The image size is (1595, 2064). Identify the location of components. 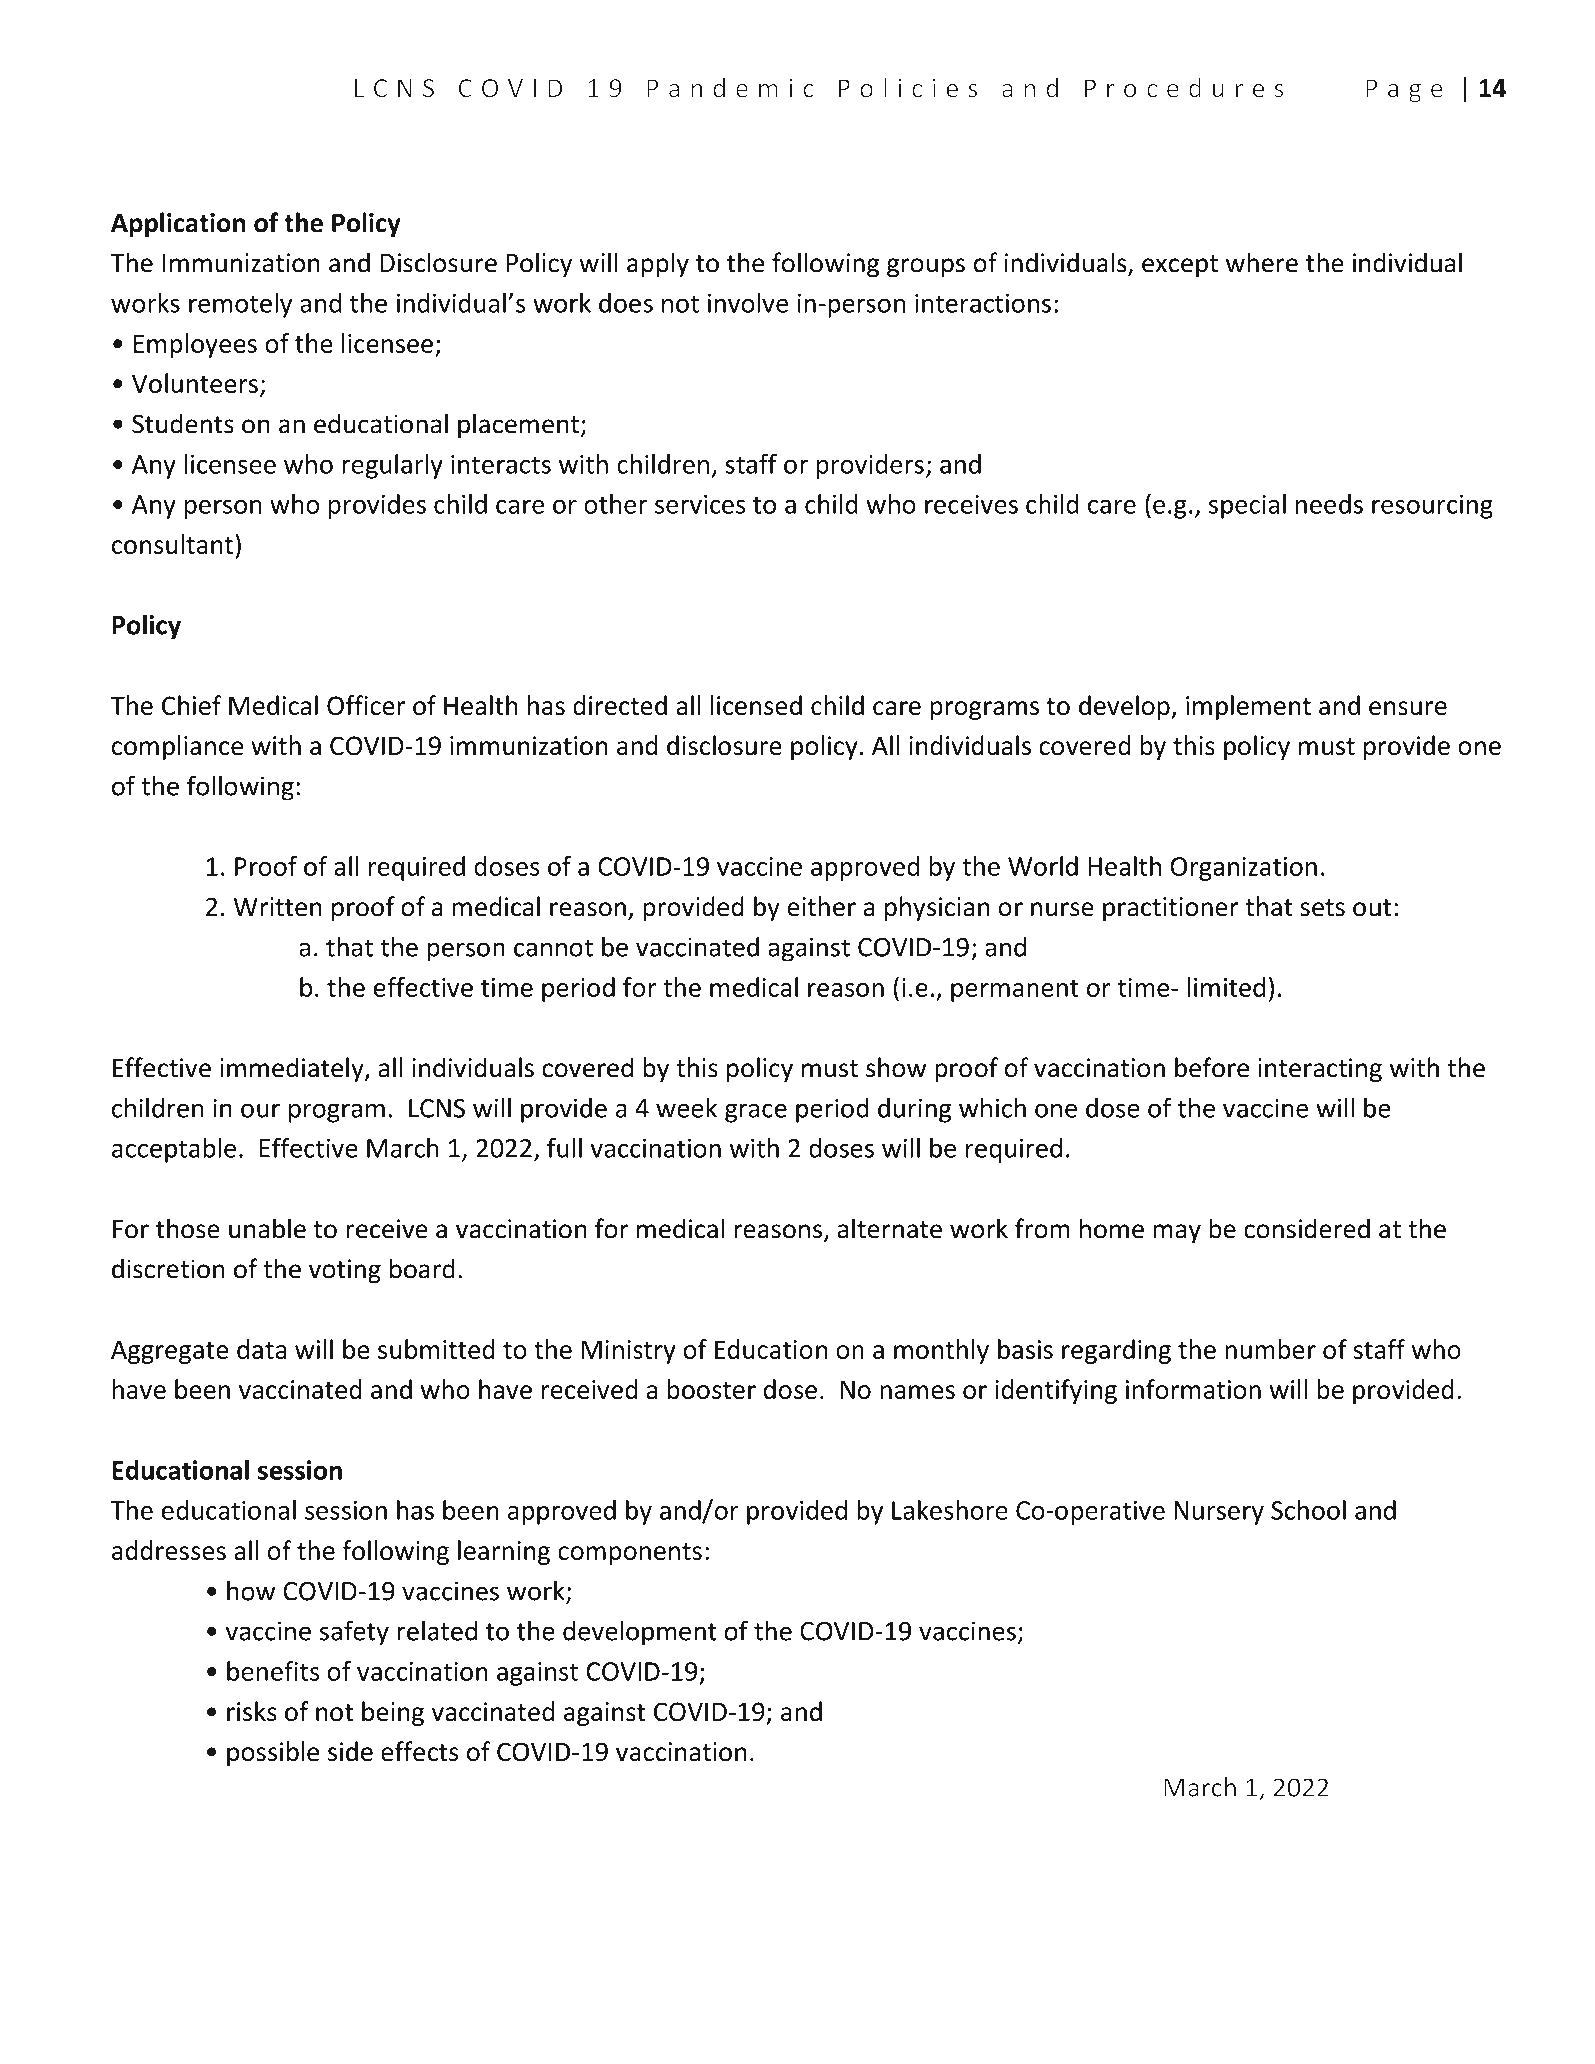
(630, 1554).
